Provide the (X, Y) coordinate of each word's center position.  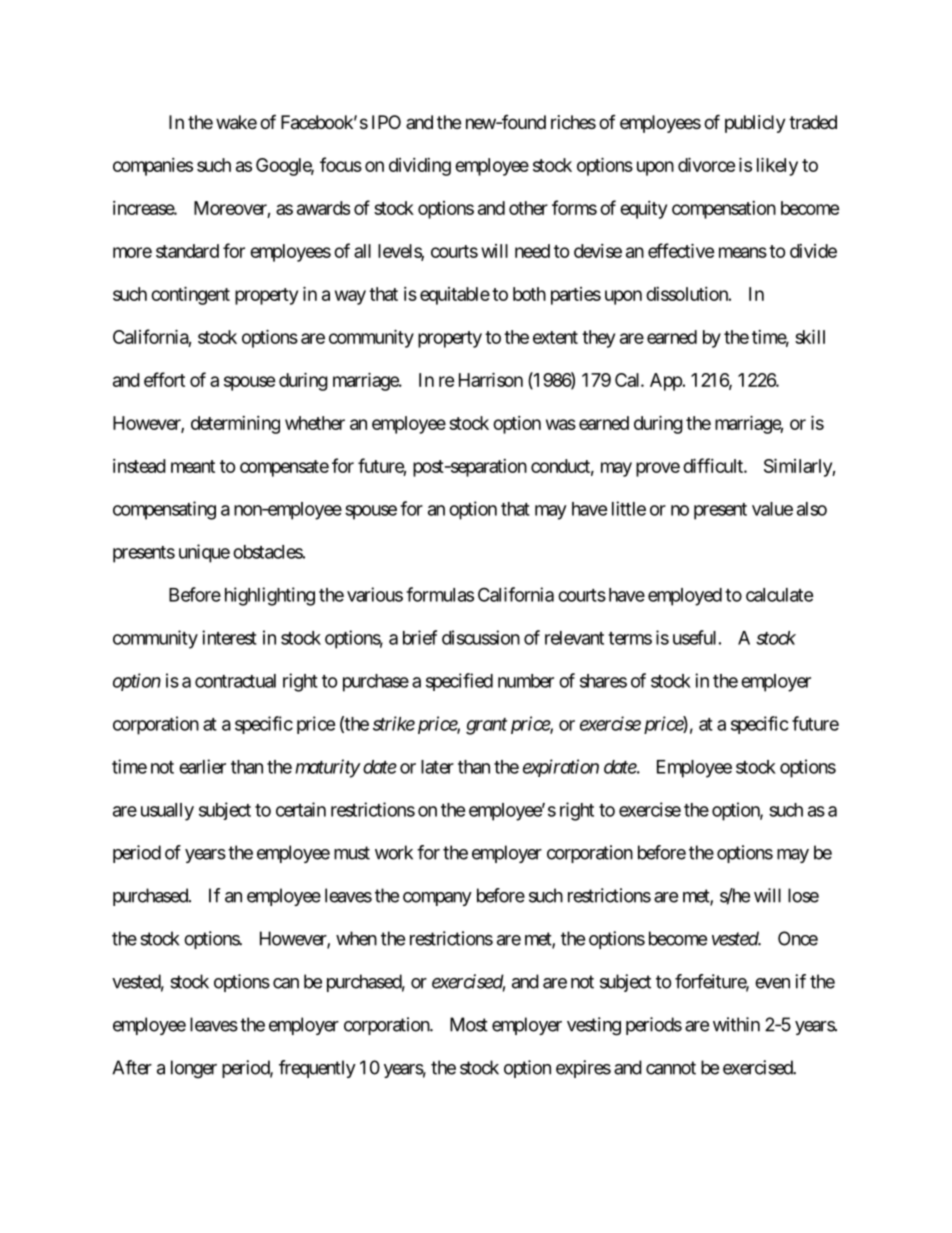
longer (194, 1069)
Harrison (491, 379)
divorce (706, 164)
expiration (561, 768)
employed (685, 597)
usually (167, 812)
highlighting (270, 596)
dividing (420, 167)
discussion (481, 637)
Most (469, 1024)
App (666, 382)
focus (341, 164)
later (437, 767)
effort (164, 379)
